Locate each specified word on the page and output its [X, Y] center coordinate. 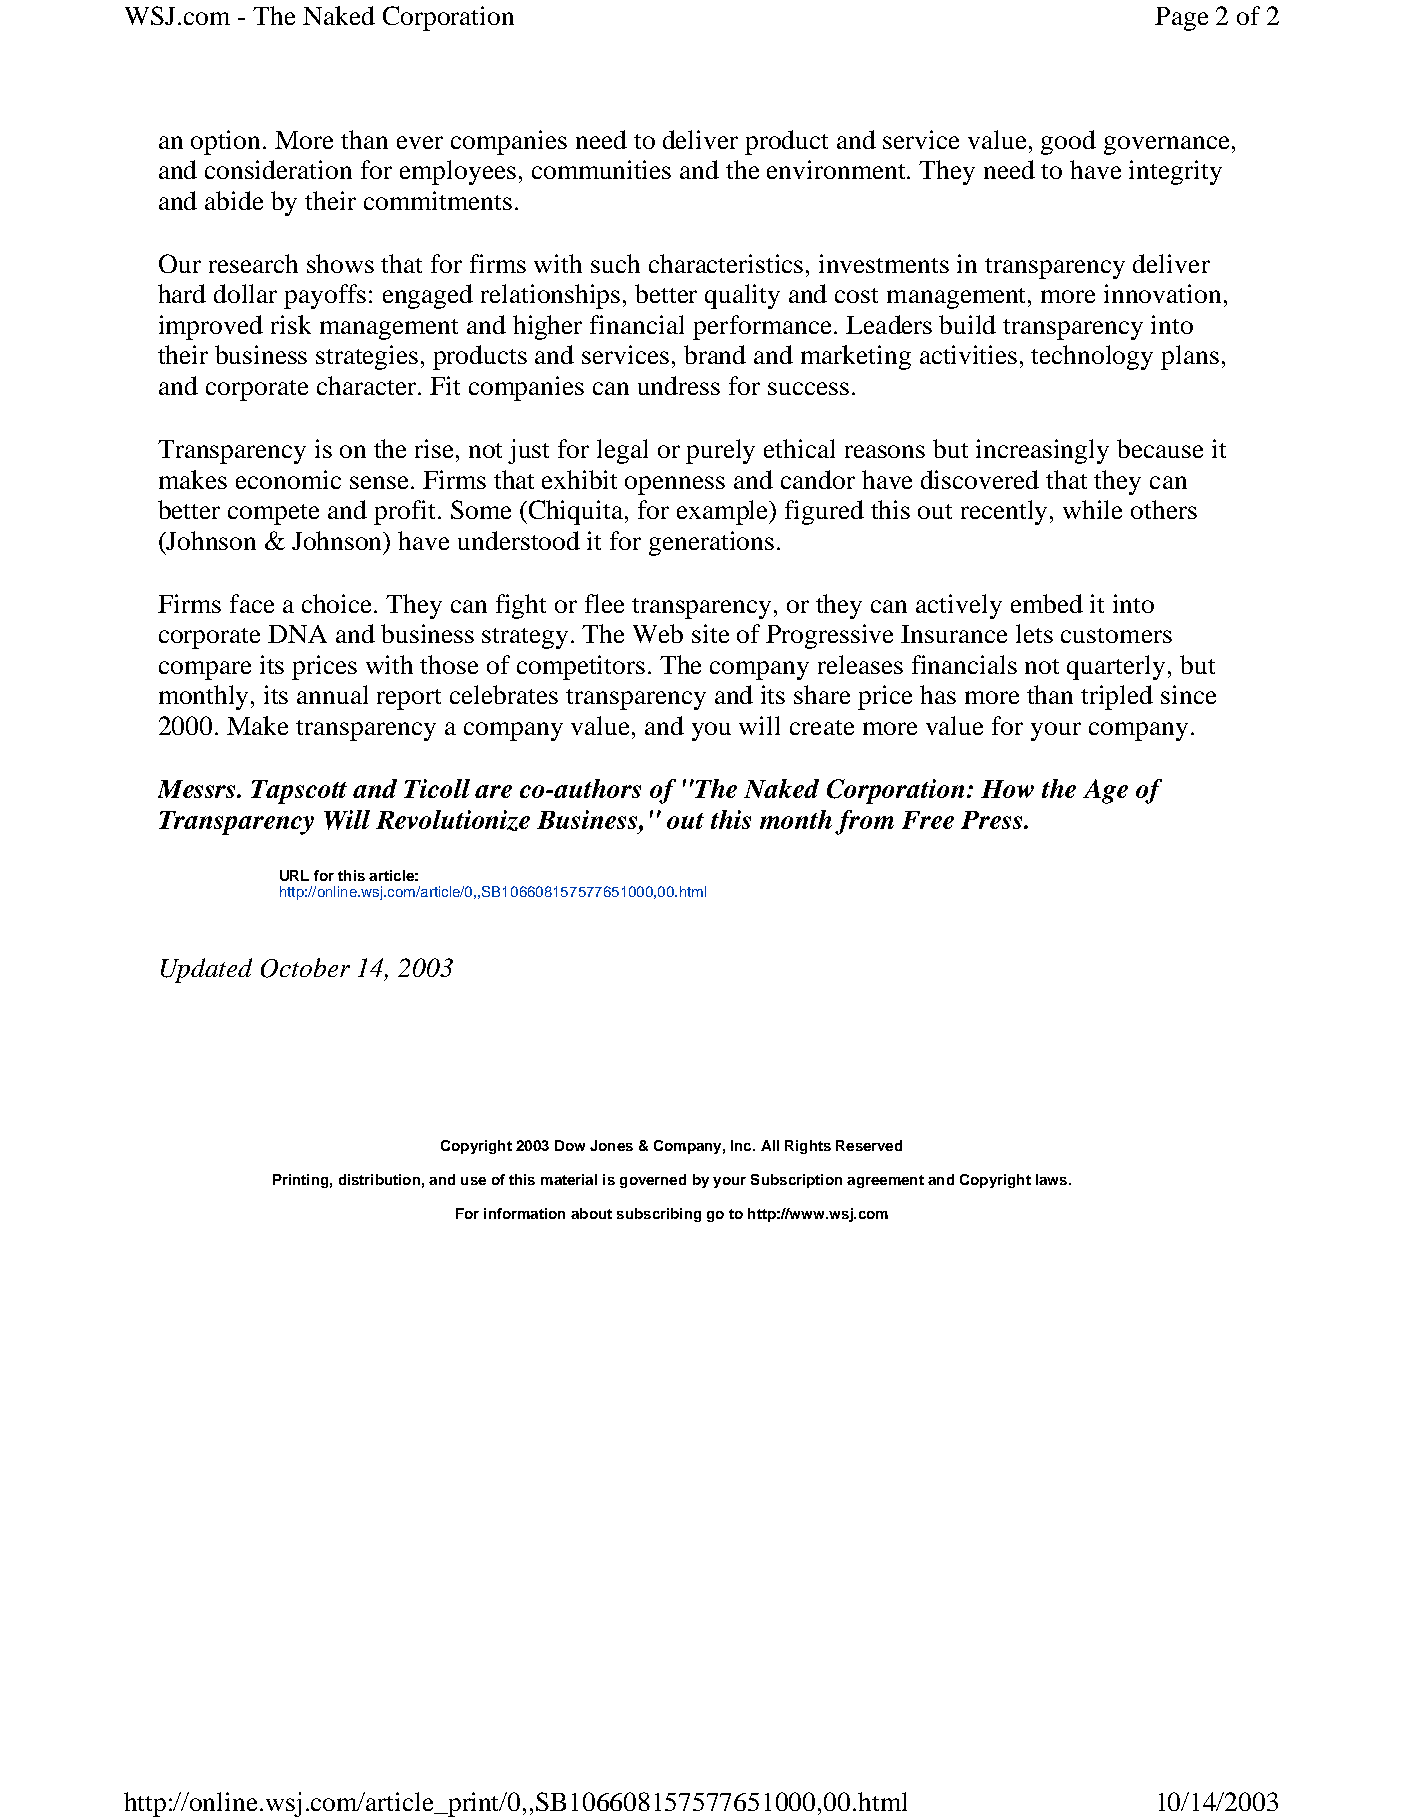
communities [601, 169]
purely [720, 451]
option [227, 142]
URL [294, 875]
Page [1181, 19]
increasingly [1042, 451]
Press [993, 820]
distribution [379, 1179]
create [822, 727]
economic [288, 479]
